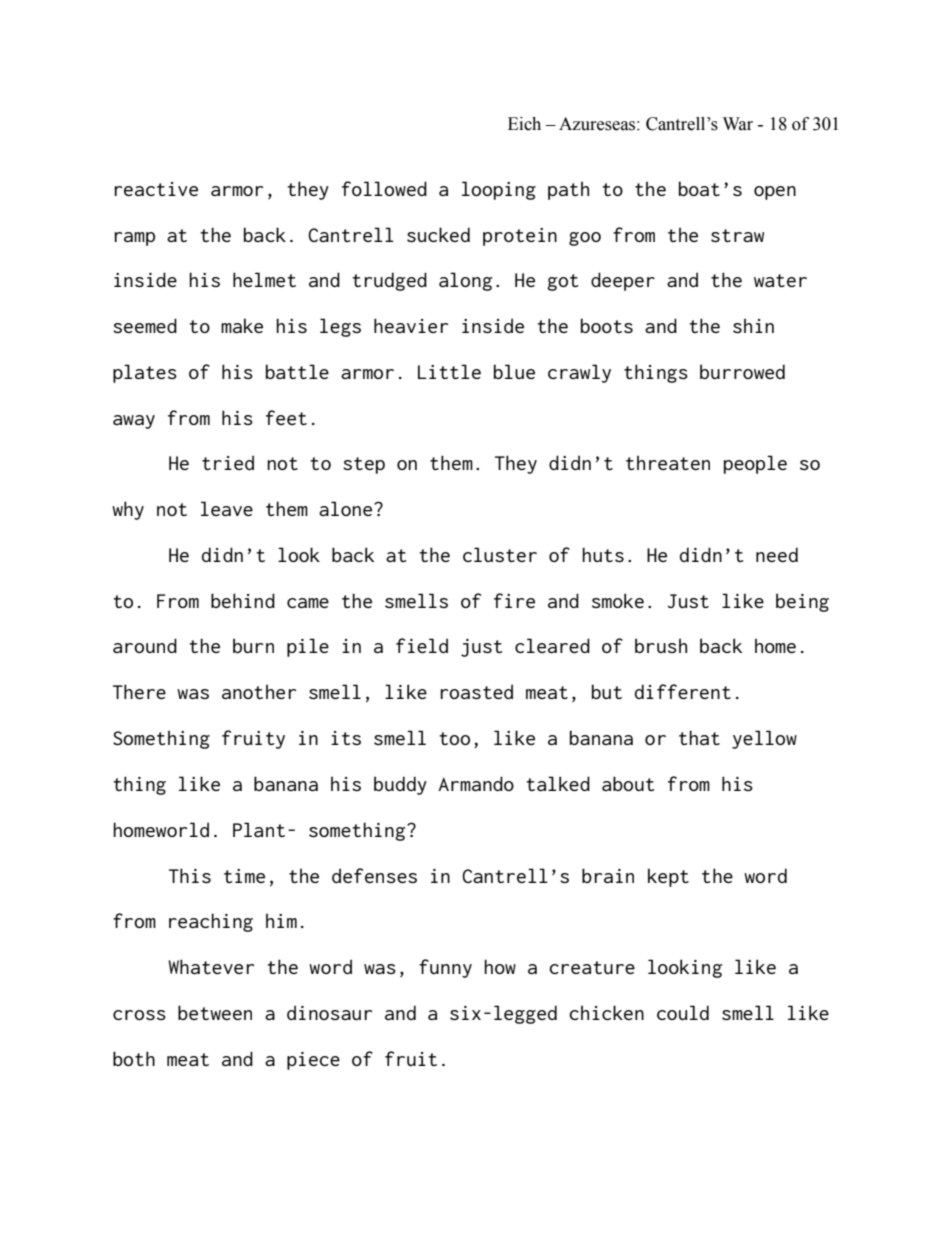 Image resolution: width=952 pixels, height=1233 pixels. I want to click on could, so click(683, 1012).
